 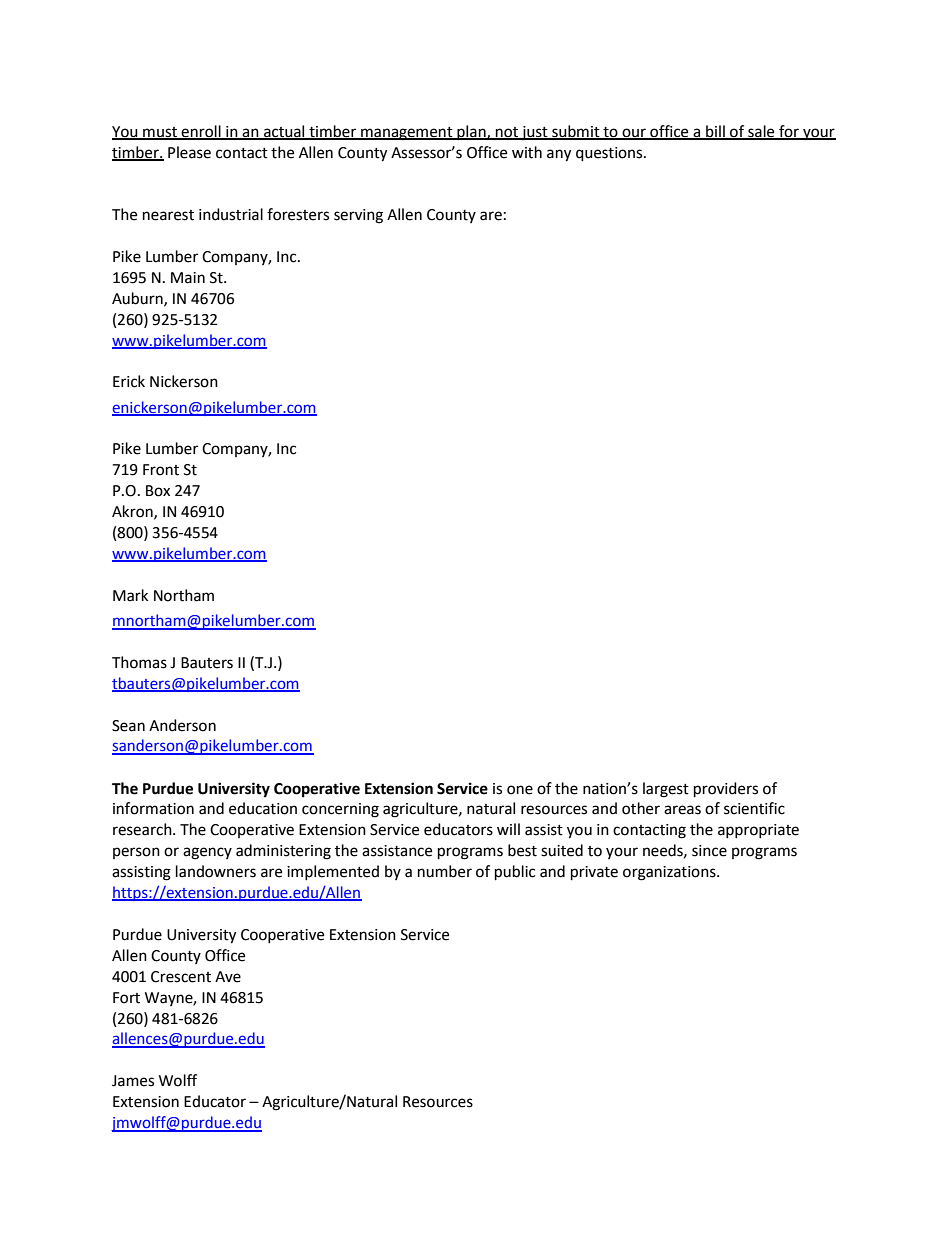 I want to click on James, so click(x=133, y=1081).
